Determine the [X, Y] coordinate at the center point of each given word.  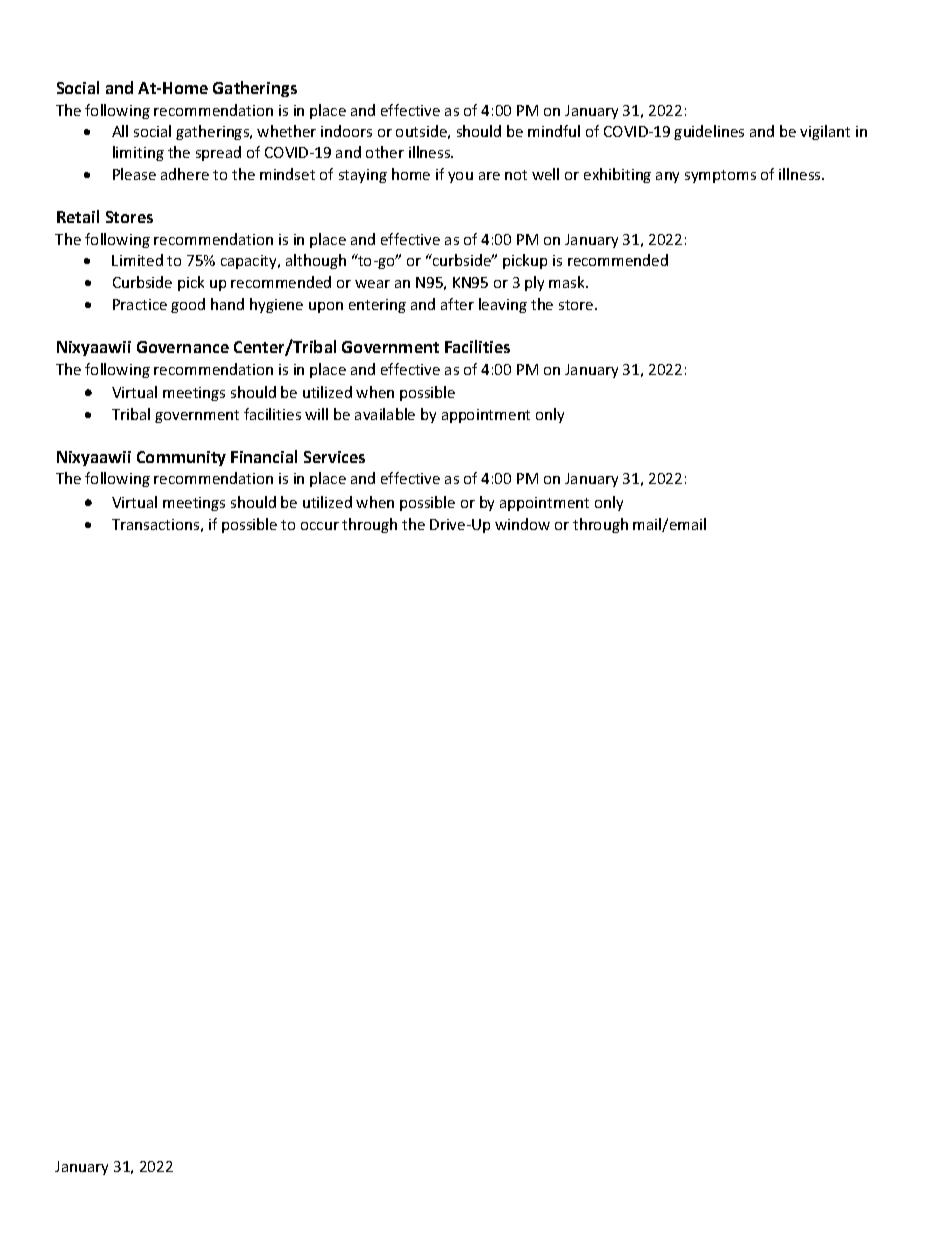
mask [568, 282]
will [316, 414]
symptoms [720, 176]
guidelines [709, 132]
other [385, 152]
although [316, 261]
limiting [138, 153]
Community [181, 458]
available [385, 414]
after [457, 304]
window [522, 524]
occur [320, 526]
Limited [137, 260]
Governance [183, 347]
